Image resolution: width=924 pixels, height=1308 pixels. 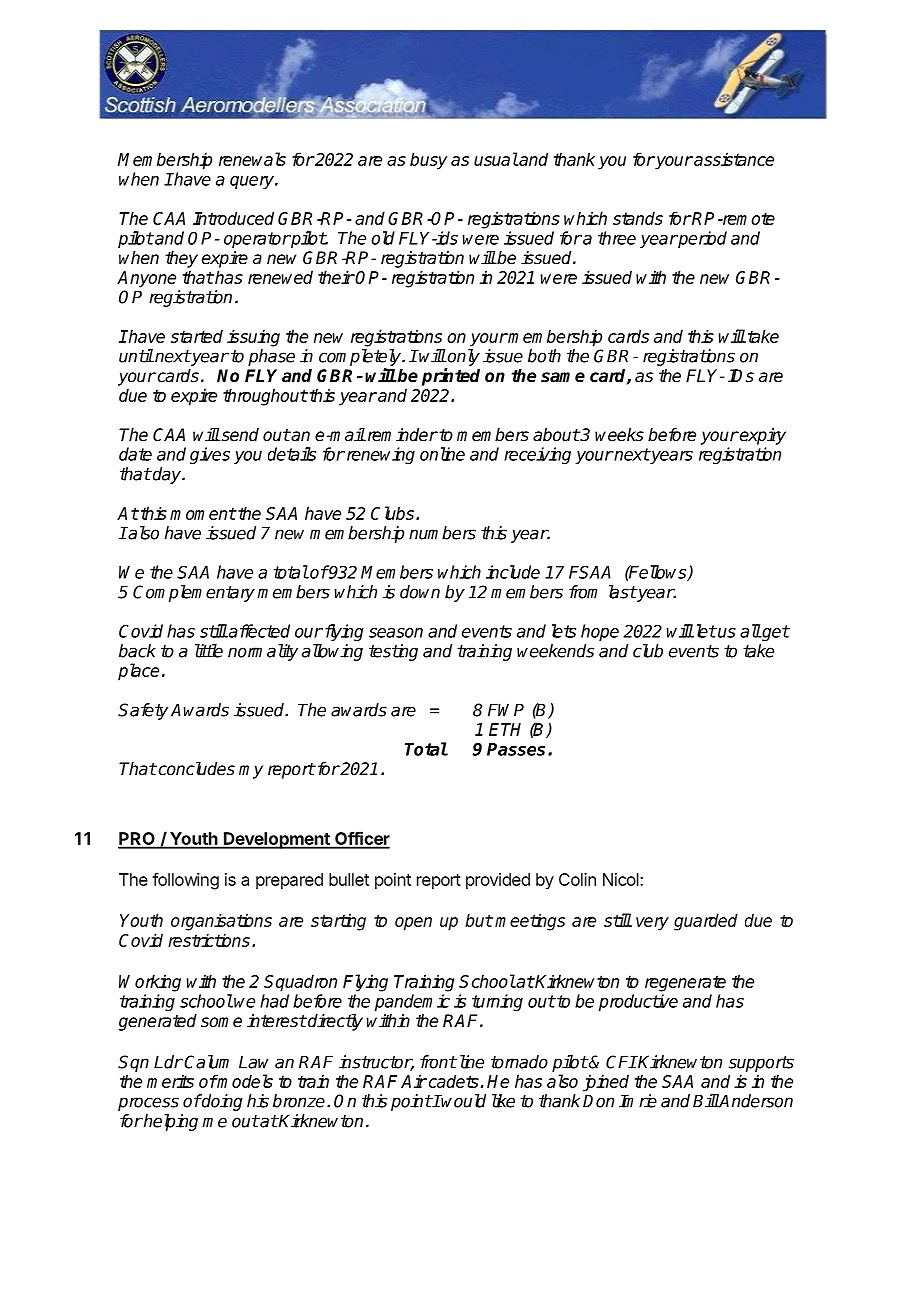 What do you see at coordinates (622, 592) in the document?
I see `last` at bounding box center [622, 592].
